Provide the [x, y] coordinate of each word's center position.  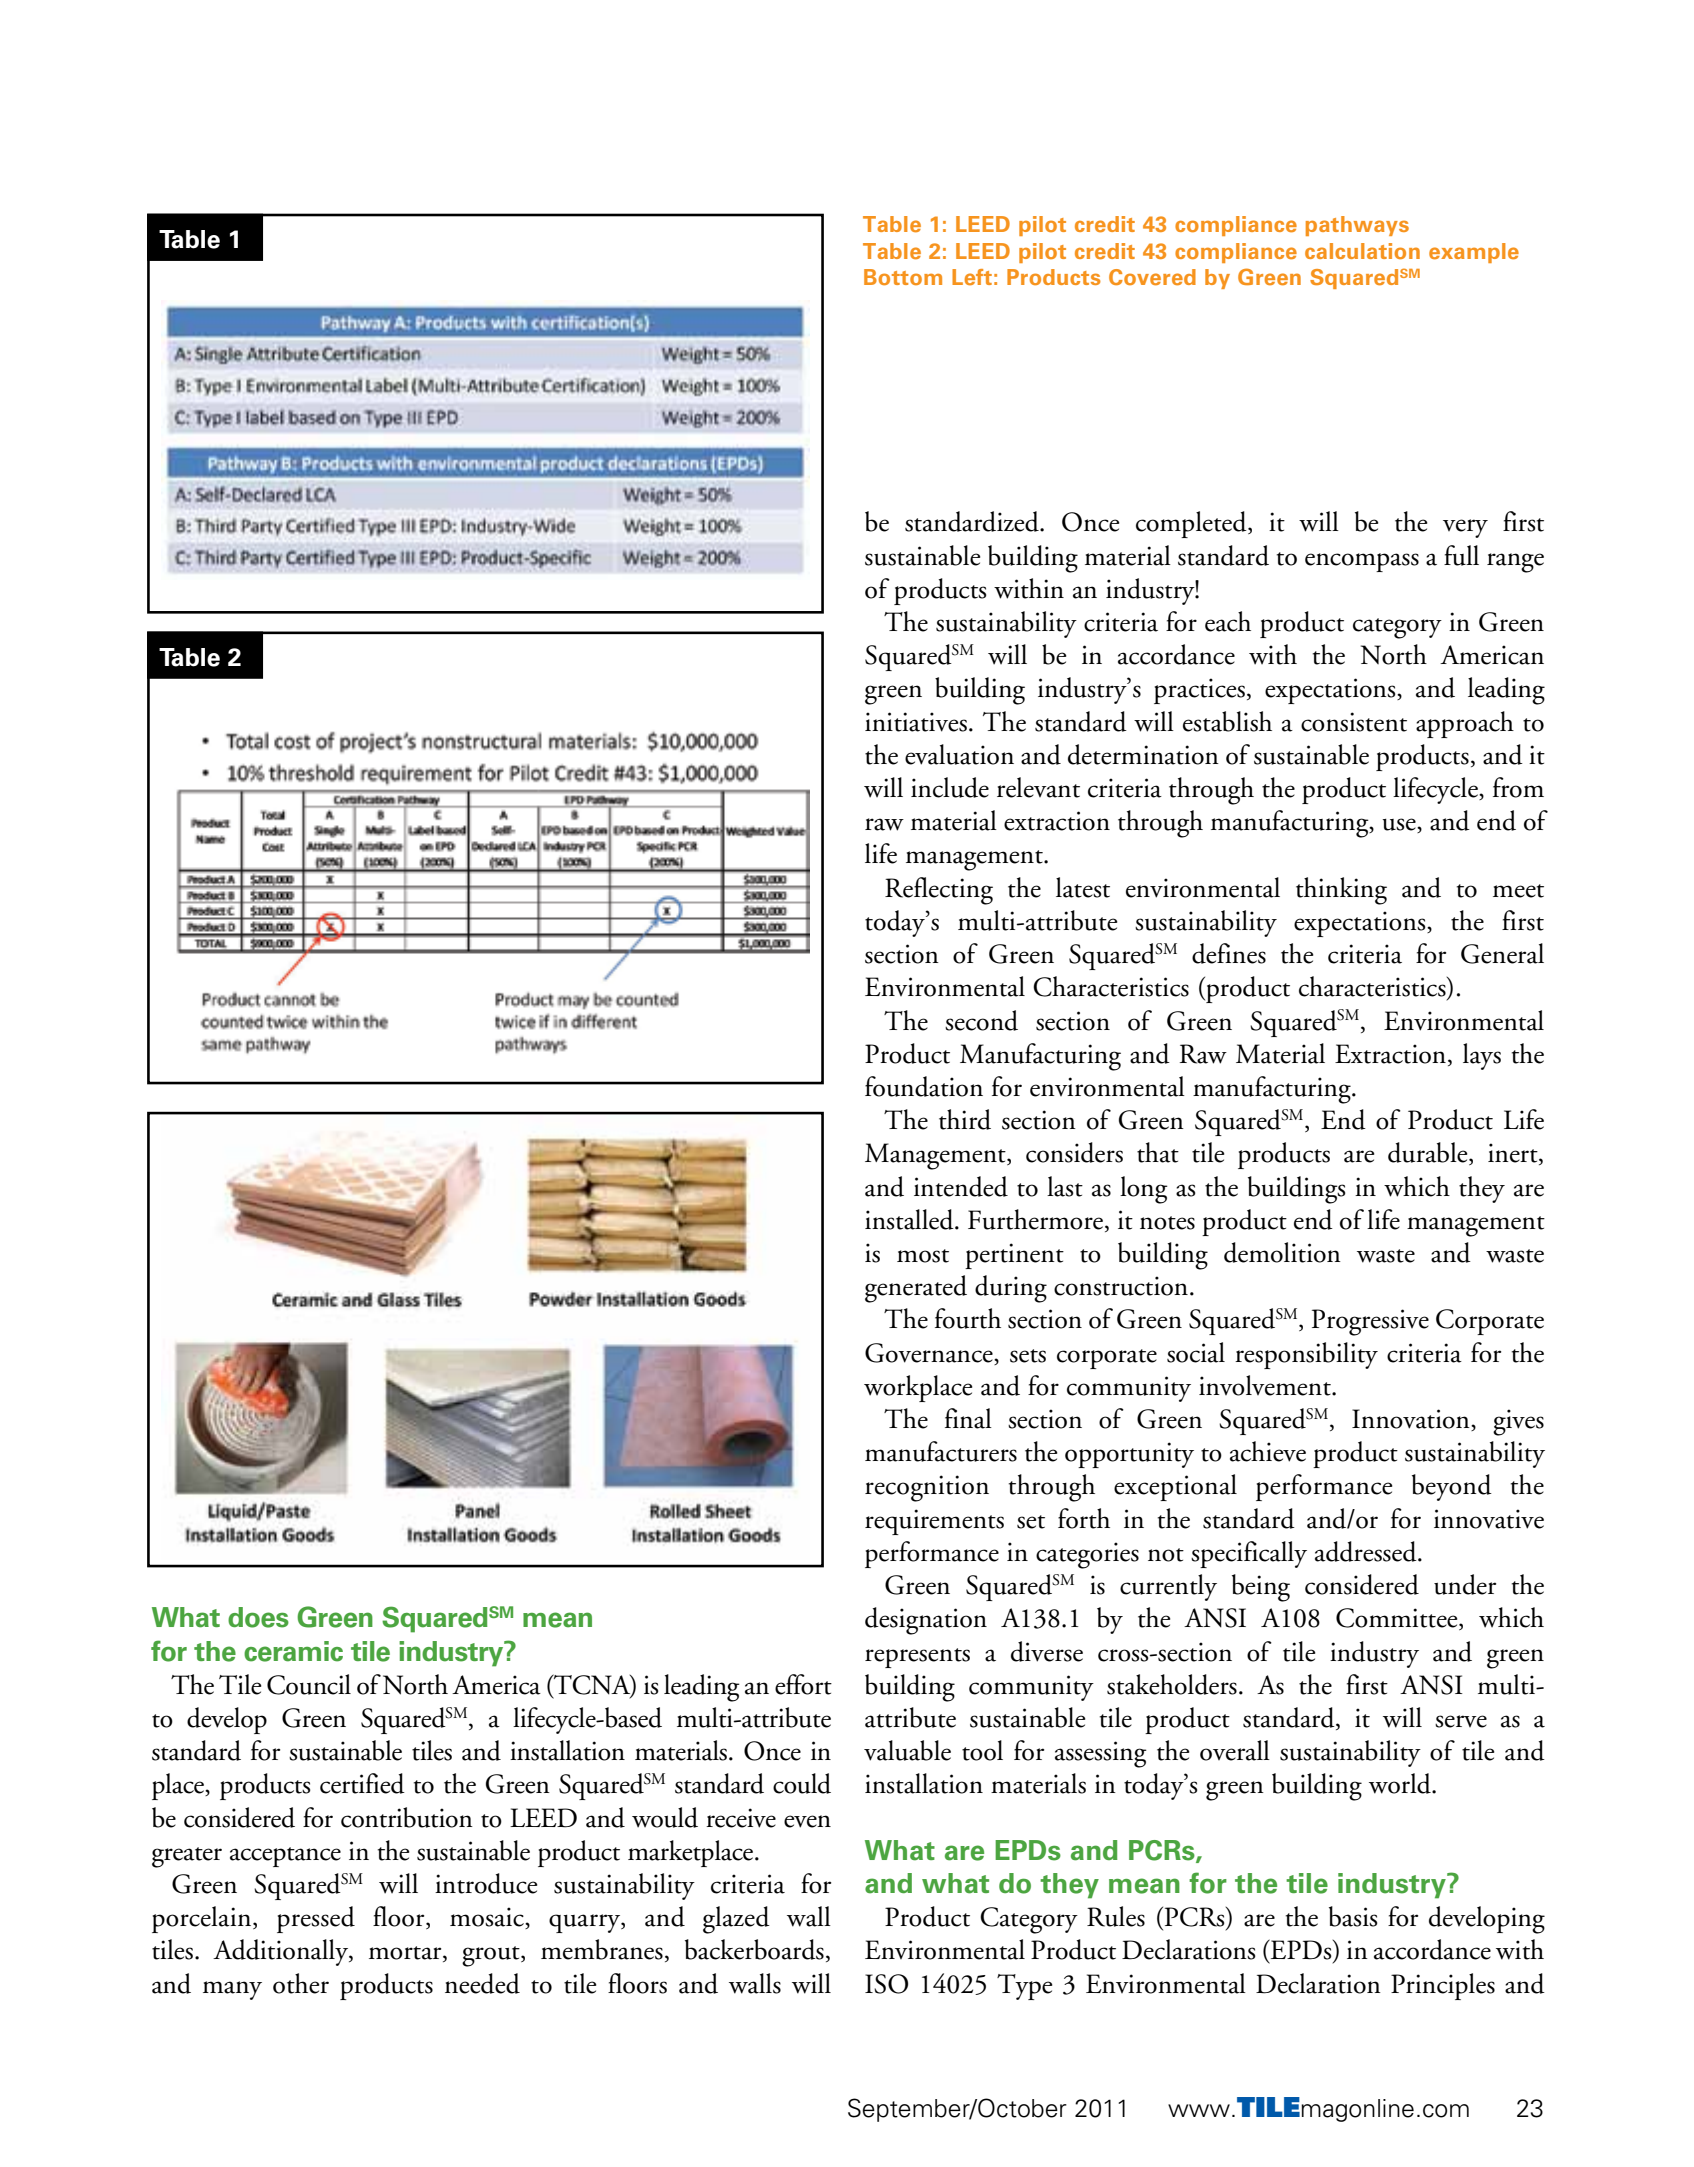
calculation [1362, 251]
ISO [886, 1984]
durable [1429, 1153]
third [965, 1119]
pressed [316, 1919]
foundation [924, 1086]
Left [972, 277]
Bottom [903, 277]
